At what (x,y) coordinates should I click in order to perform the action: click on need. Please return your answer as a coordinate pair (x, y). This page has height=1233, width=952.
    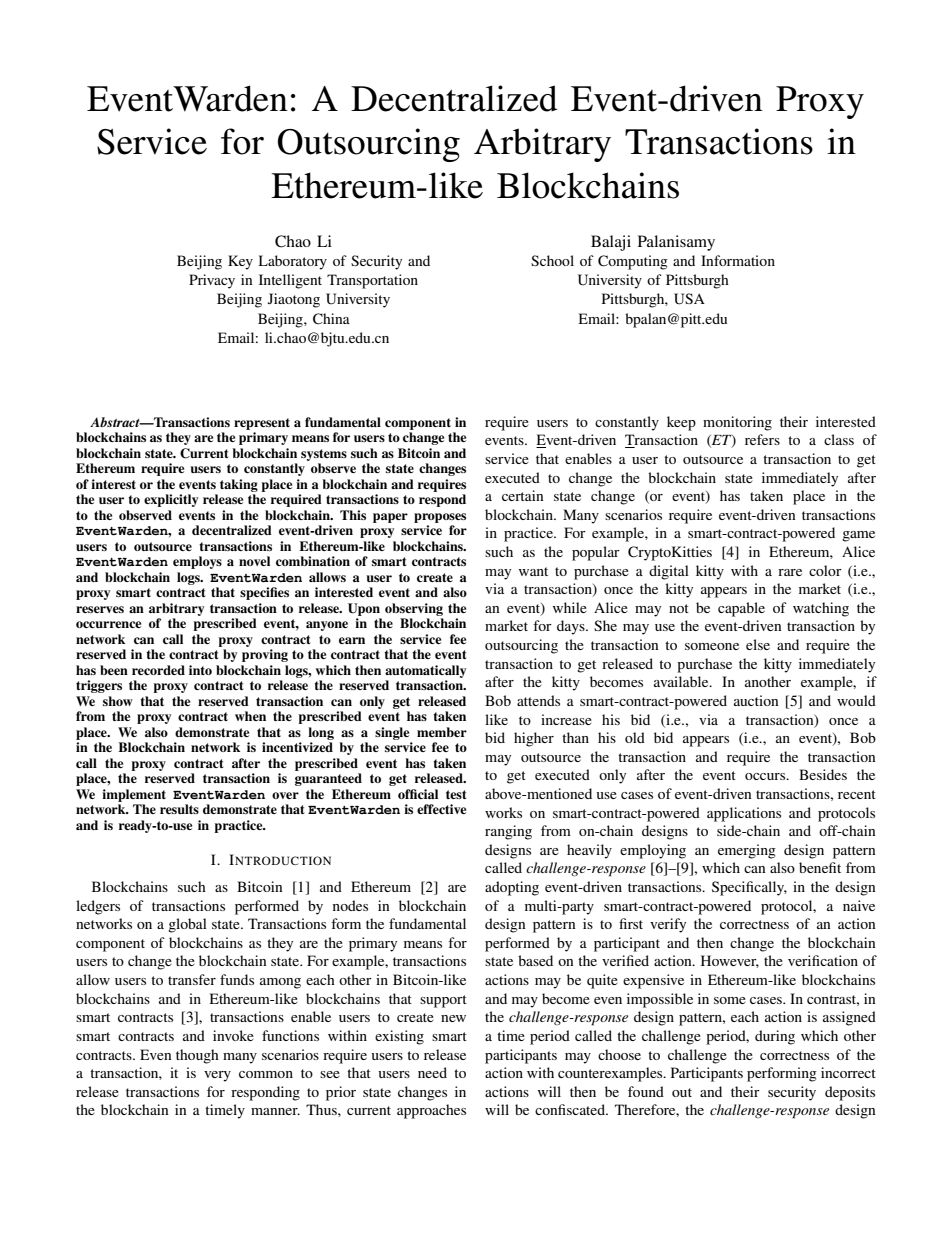
    Looking at the image, I should click on (432, 1072).
